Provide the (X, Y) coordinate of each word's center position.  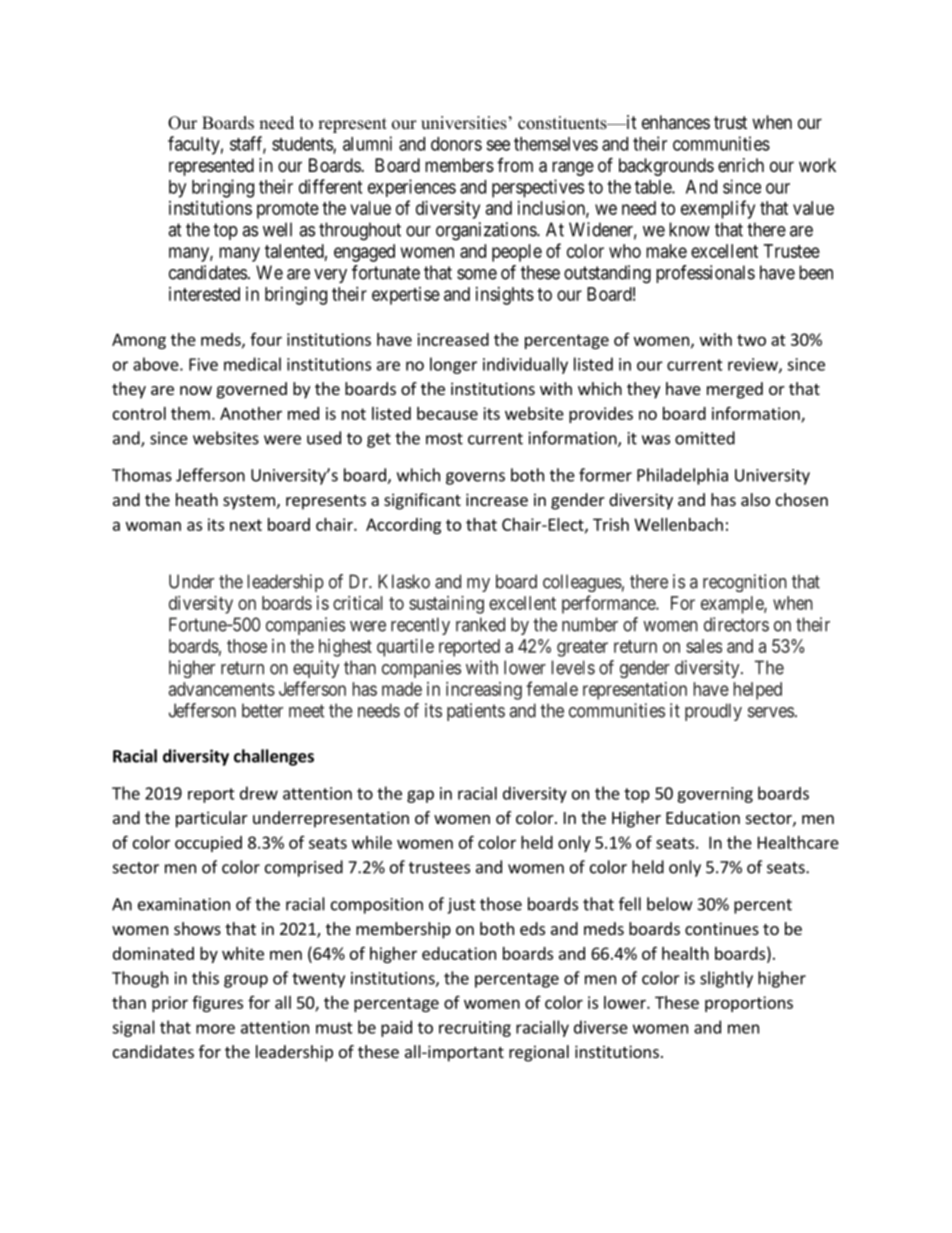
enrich (741, 165)
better (262, 710)
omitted (705, 438)
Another (251, 413)
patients (476, 712)
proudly (713, 712)
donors (456, 144)
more (215, 1029)
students (303, 145)
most (444, 439)
